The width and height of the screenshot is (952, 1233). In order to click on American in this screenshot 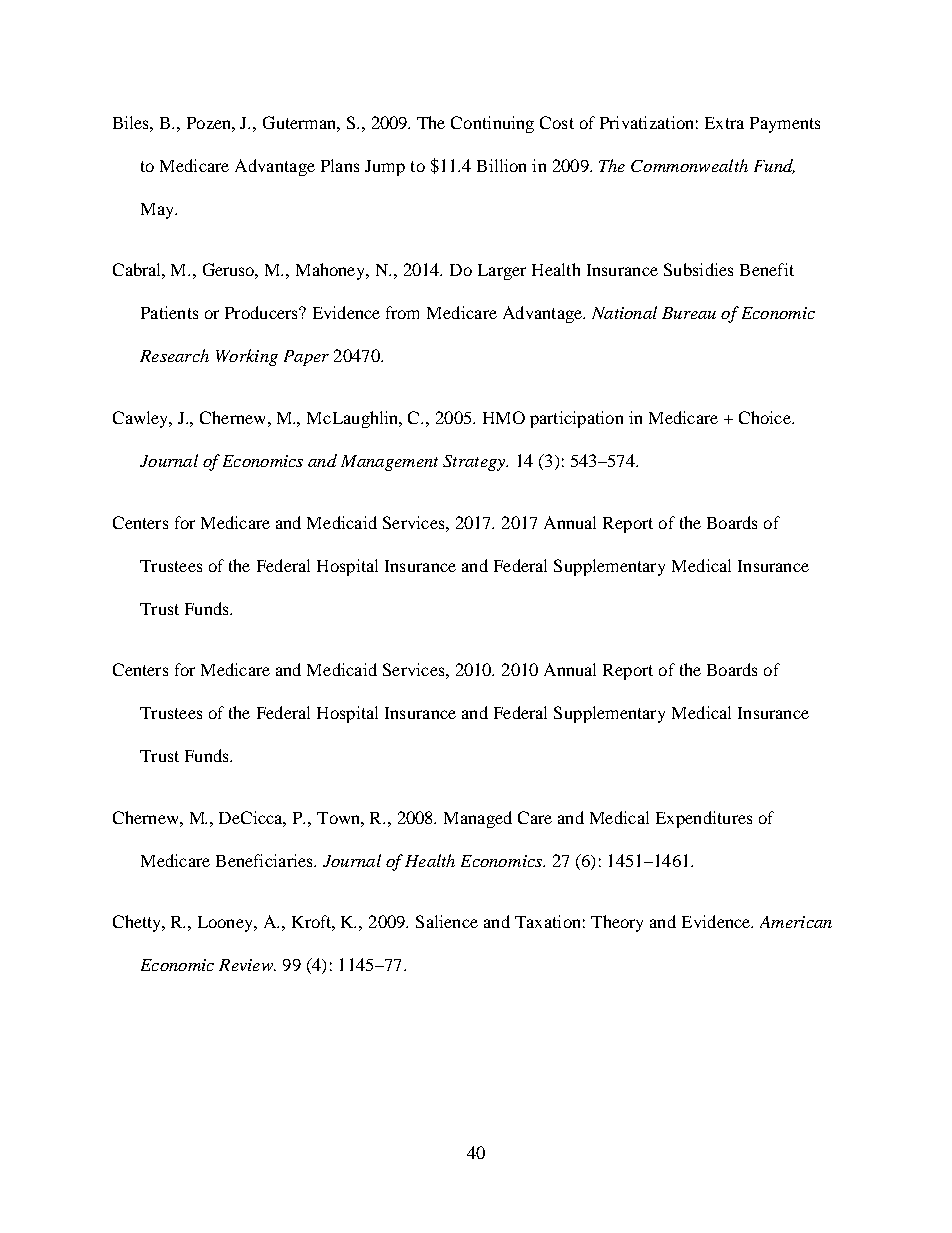, I will do `click(796, 922)`.
